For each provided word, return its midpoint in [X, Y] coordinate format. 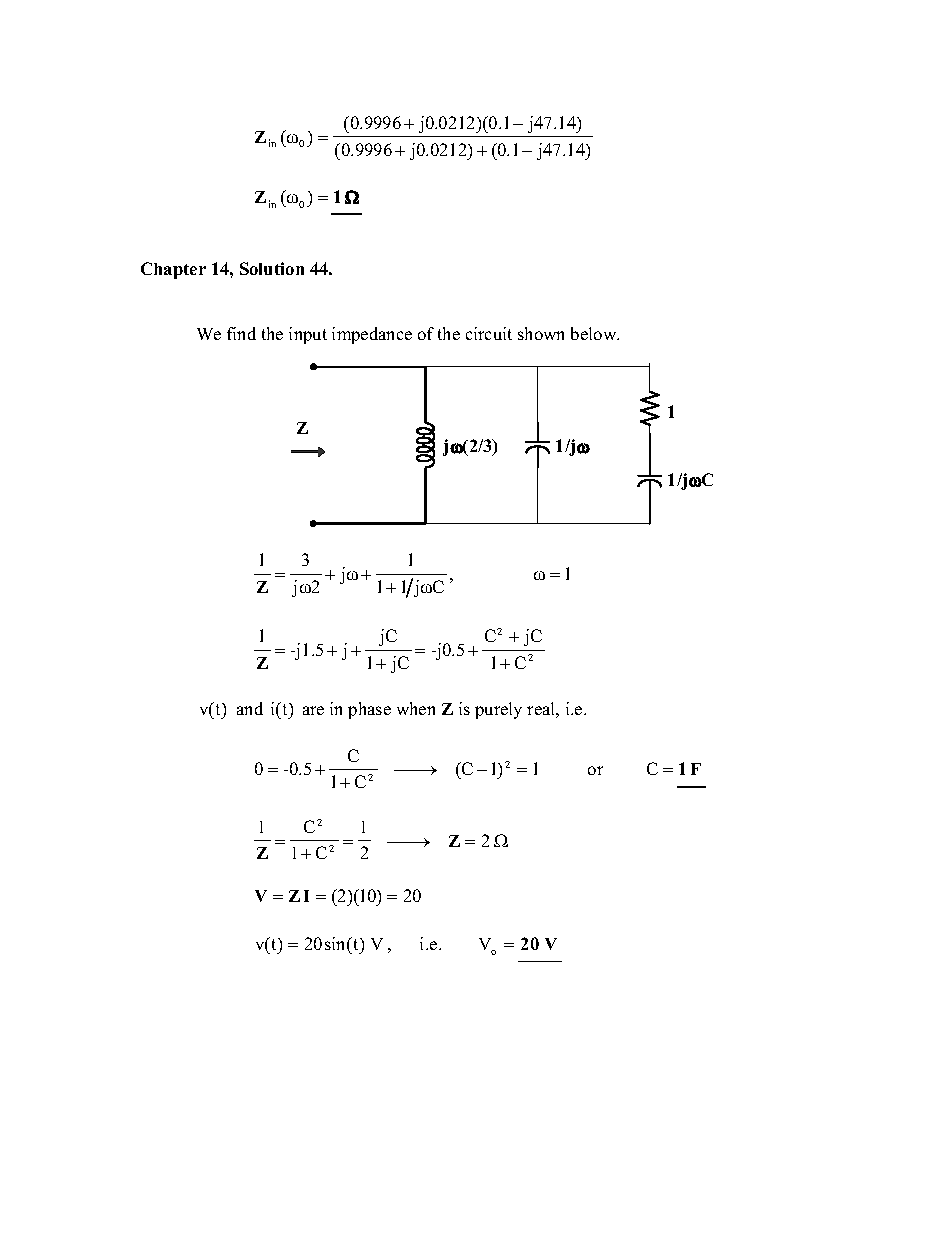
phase [369, 710]
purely [498, 710]
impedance [372, 335]
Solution [272, 268]
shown [541, 333]
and [250, 708]
